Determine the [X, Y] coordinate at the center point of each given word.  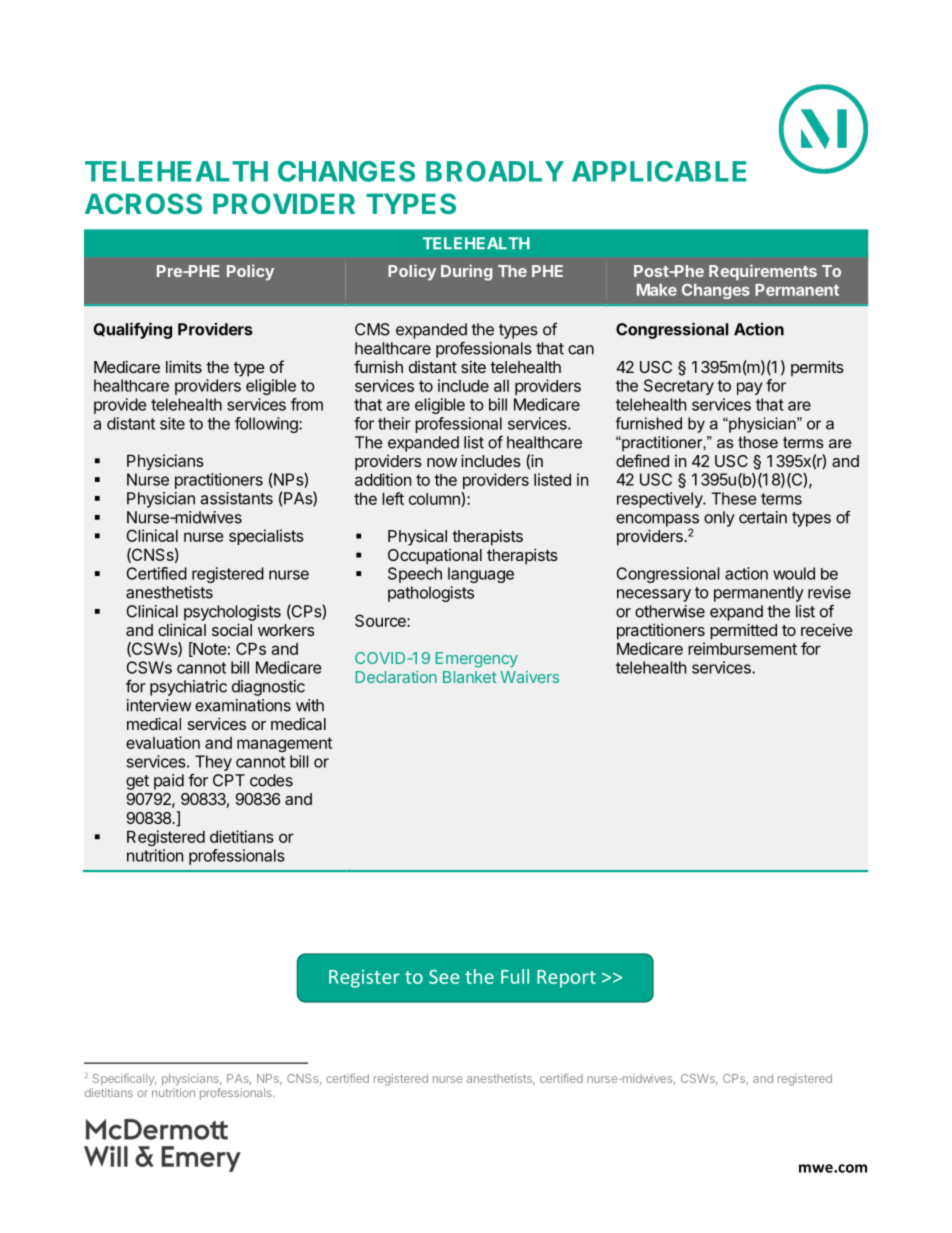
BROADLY [495, 171]
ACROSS [143, 203]
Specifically [124, 1079]
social [232, 629]
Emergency [477, 660]
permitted [743, 631]
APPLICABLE [659, 171]
